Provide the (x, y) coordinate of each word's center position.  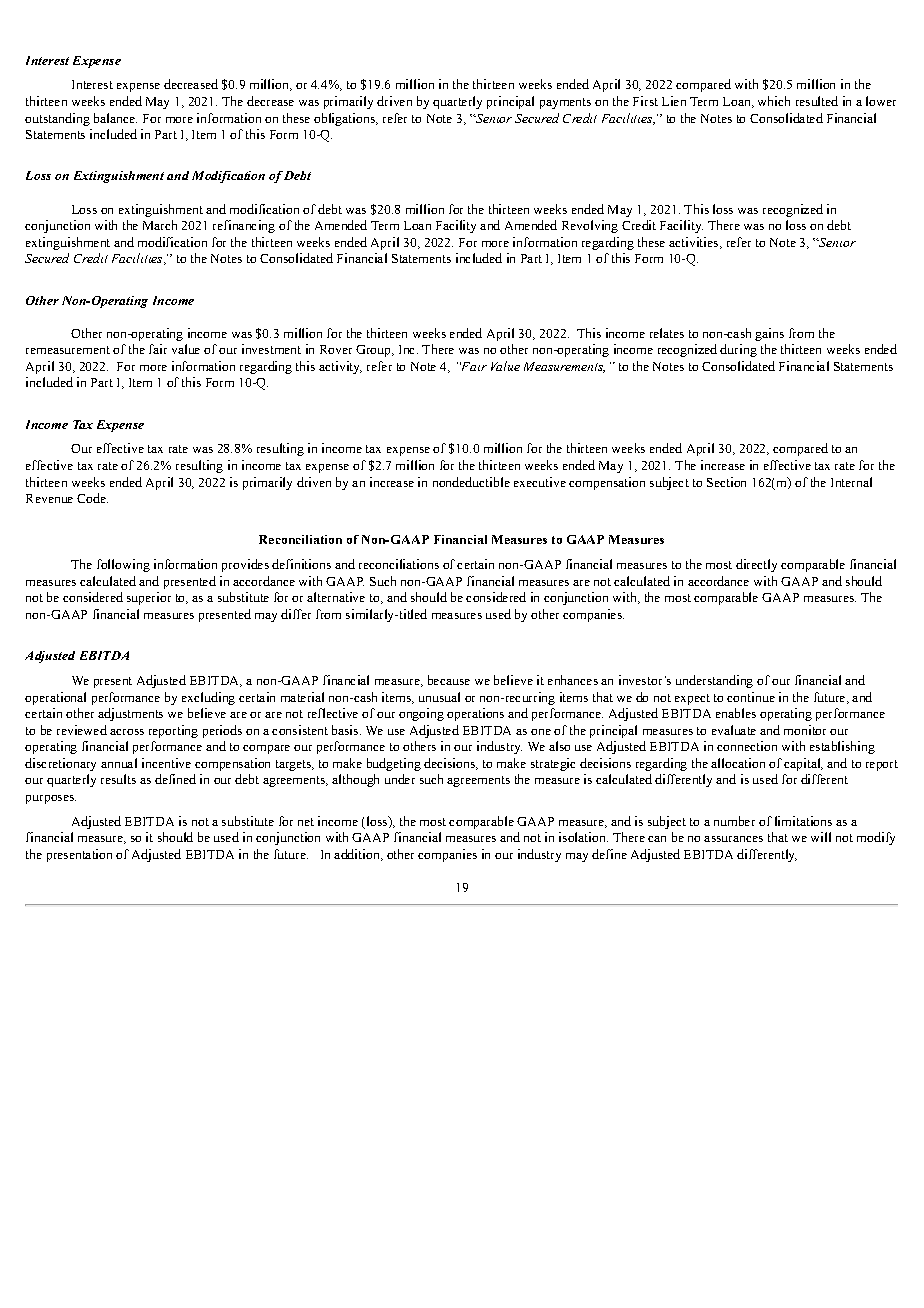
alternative (336, 597)
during (738, 350)
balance (115, 118)
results (118, 779)
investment (271, 349)
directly (756, 565)
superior (149, 598)
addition (358, 855)
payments (565, 103)
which (774, 101)
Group (374, 351)
